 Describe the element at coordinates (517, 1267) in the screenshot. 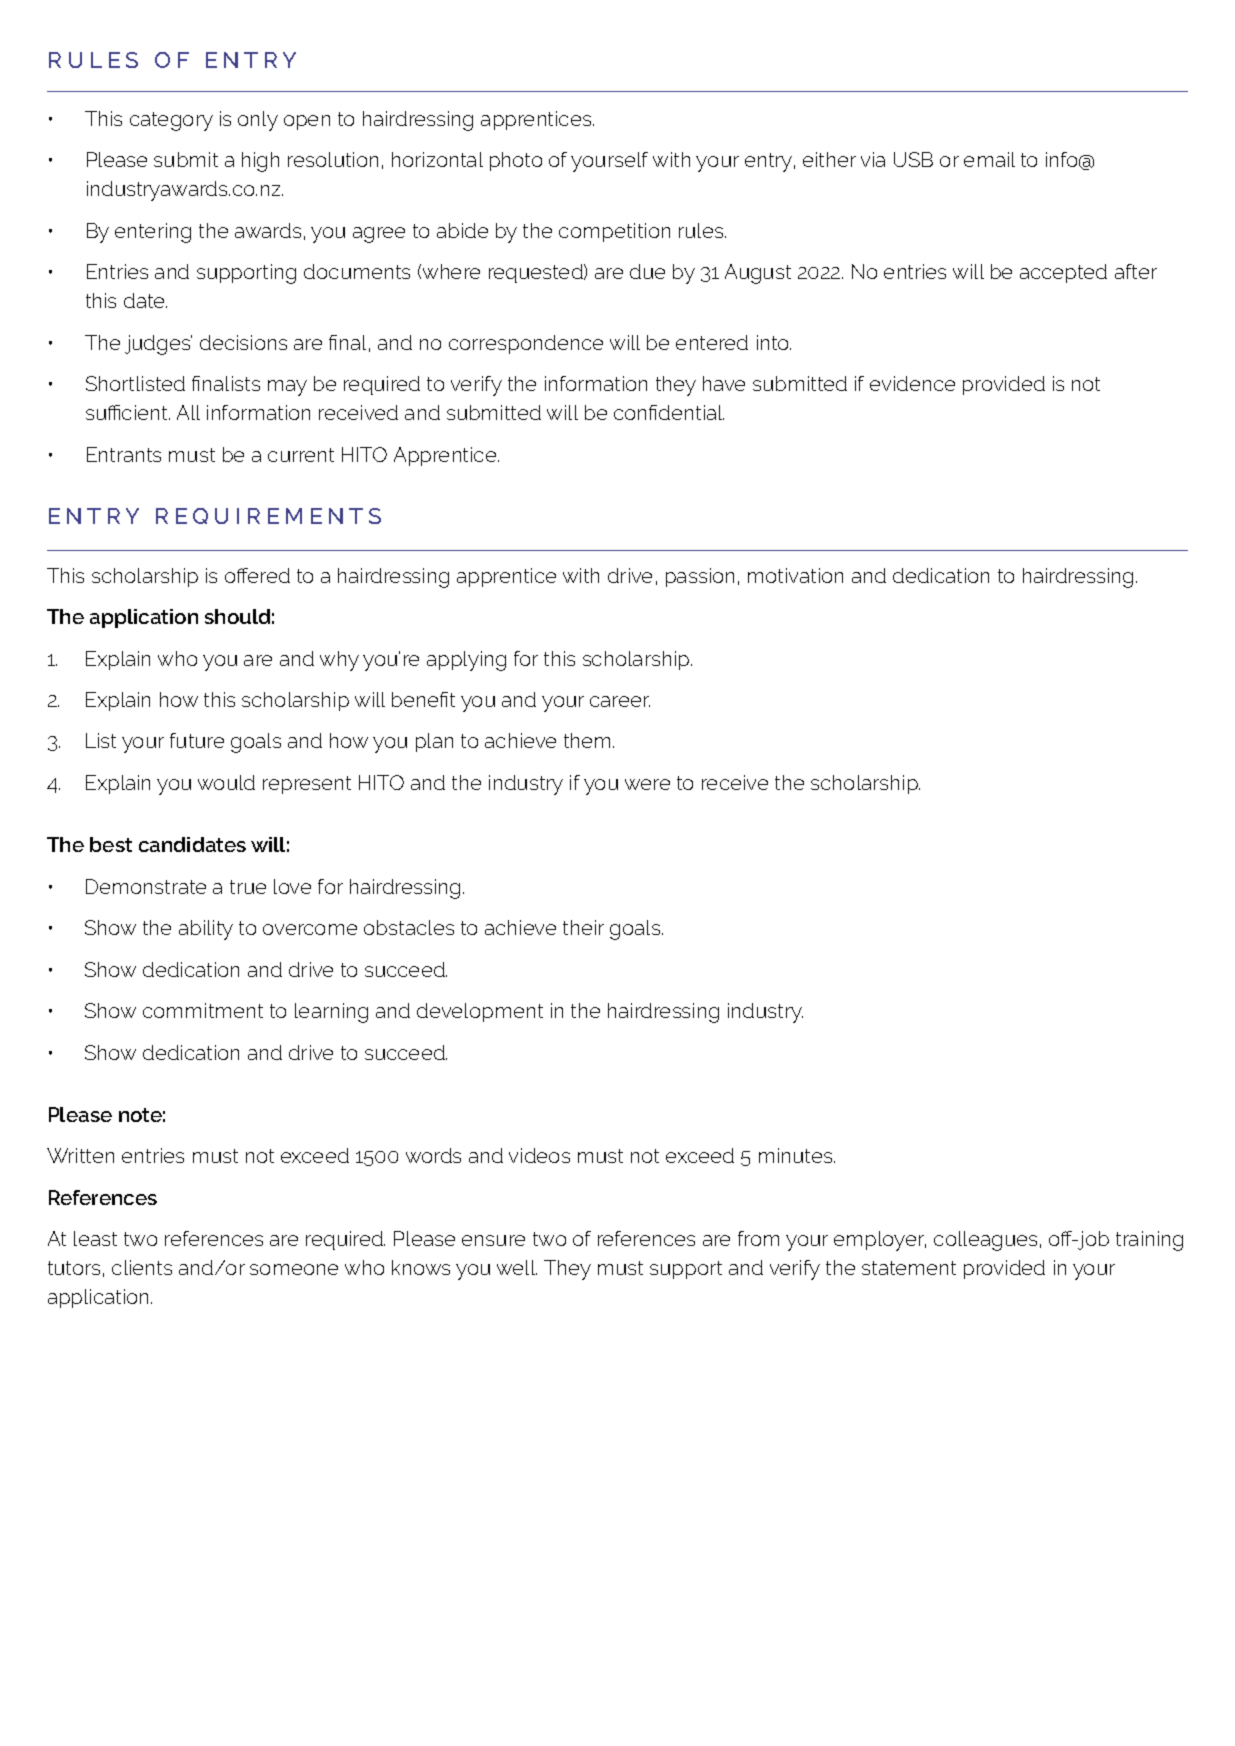

I see `well` at that location.
